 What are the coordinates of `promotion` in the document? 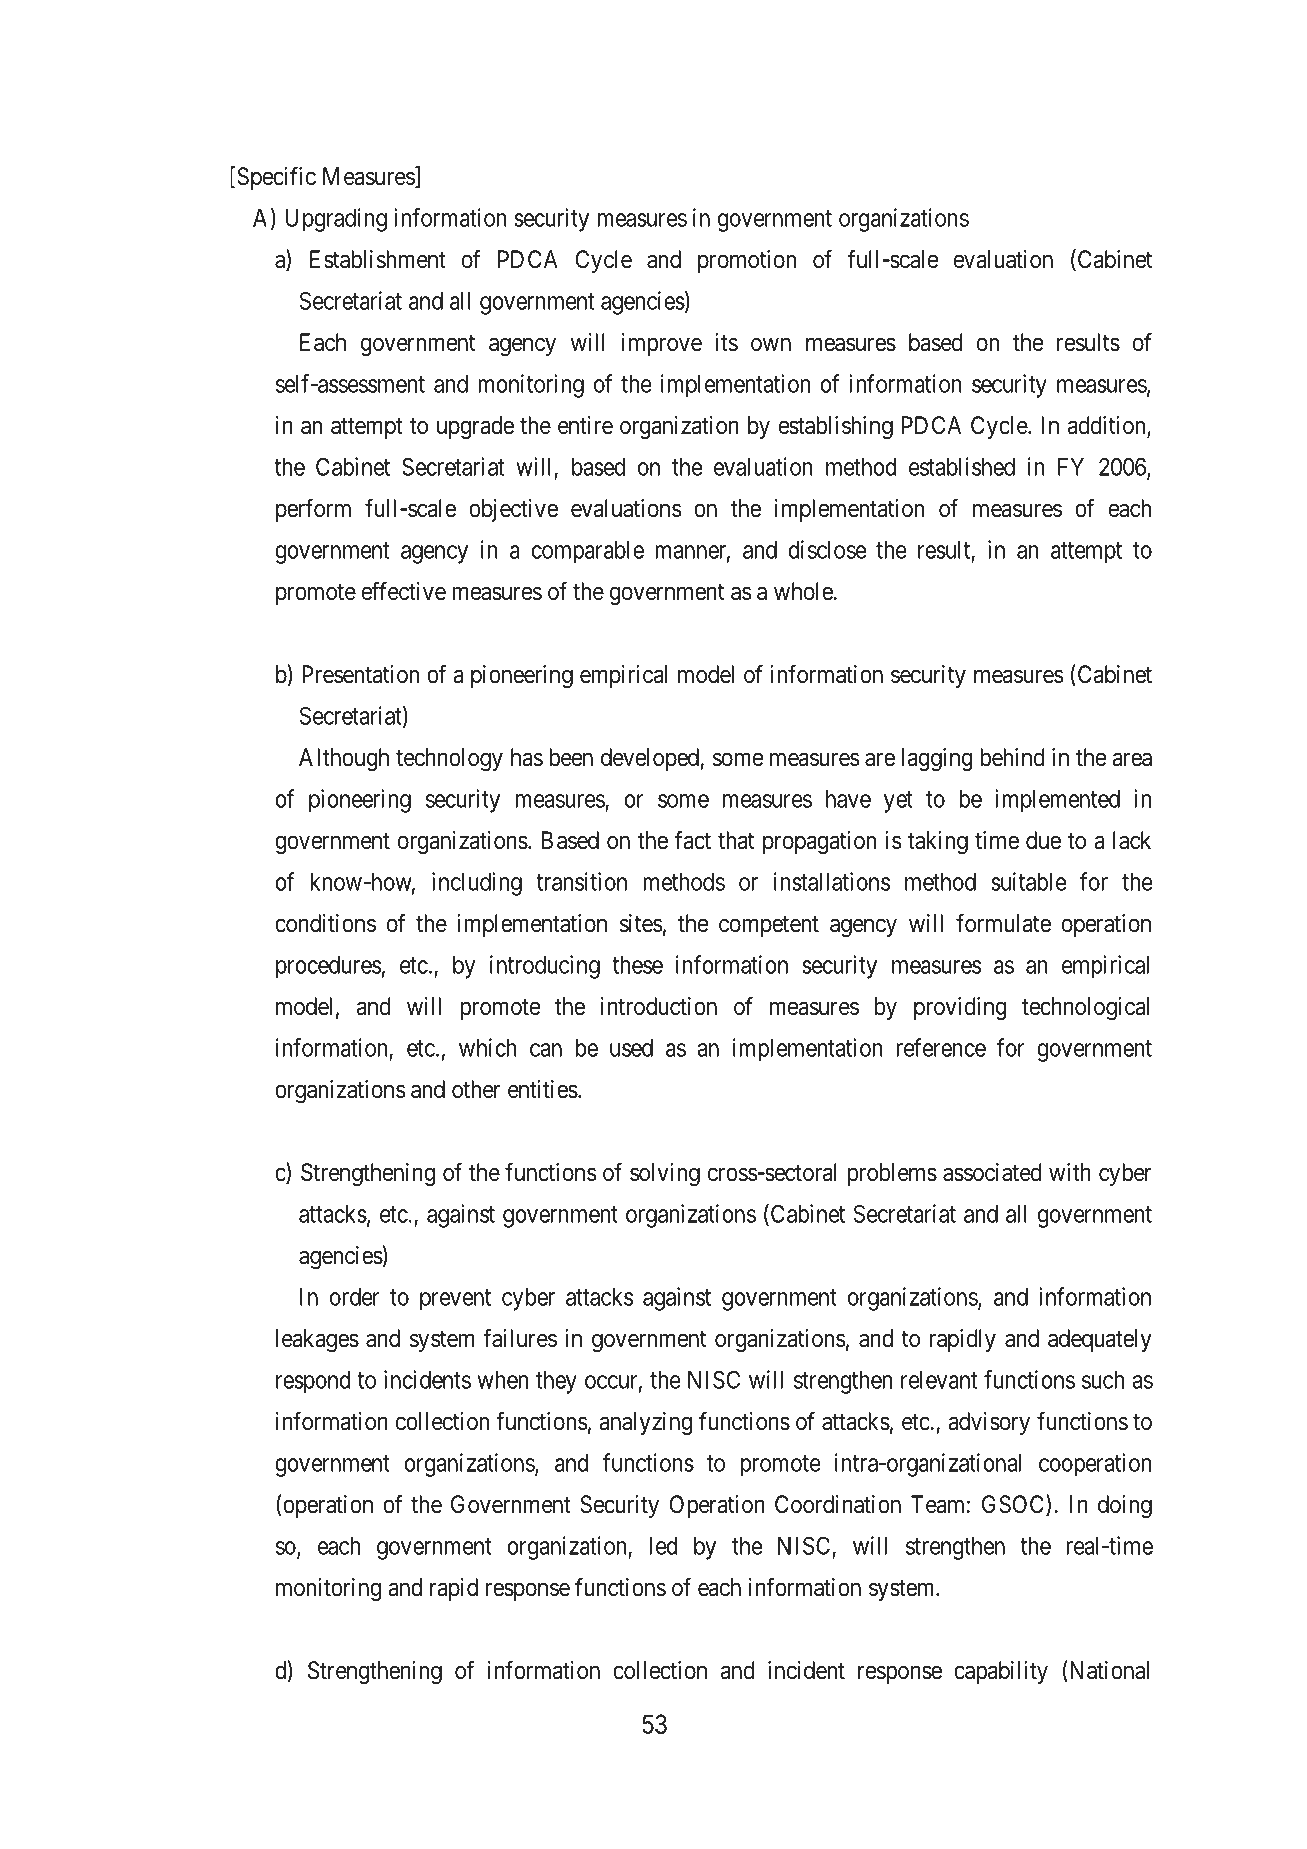 It's located at (747, 261).
